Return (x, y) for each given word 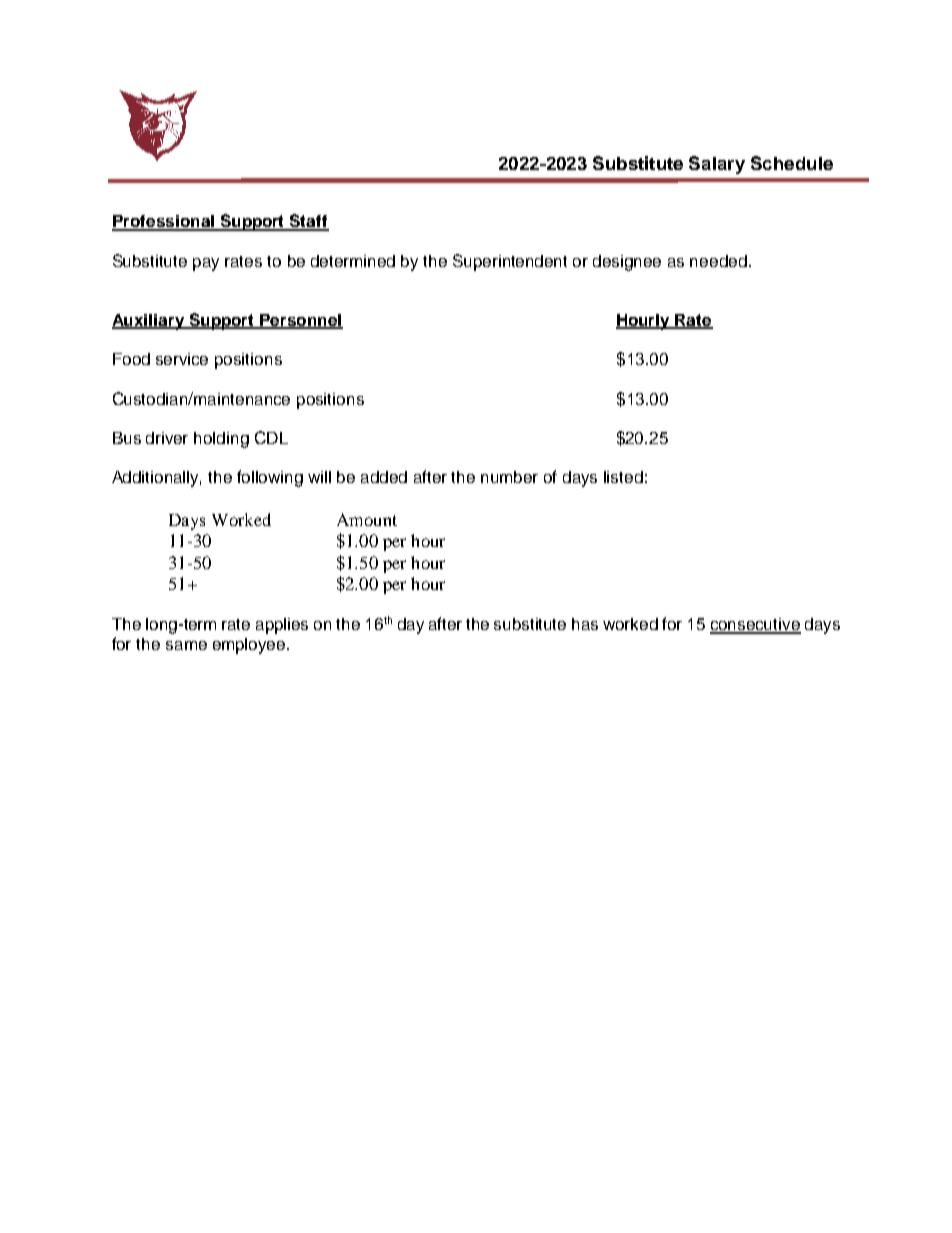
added (384, 477)
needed (718, 261)
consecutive (755, 625)
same (186, 645)
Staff (308, 222)
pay (206, 264)
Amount (367, 519)
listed (623, 477)
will (319, 477)
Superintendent (510, 262)
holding (221, 440)
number (509, 477)
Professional (164, 222)
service (182, 359)
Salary (717, 165)
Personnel (300, 321)
